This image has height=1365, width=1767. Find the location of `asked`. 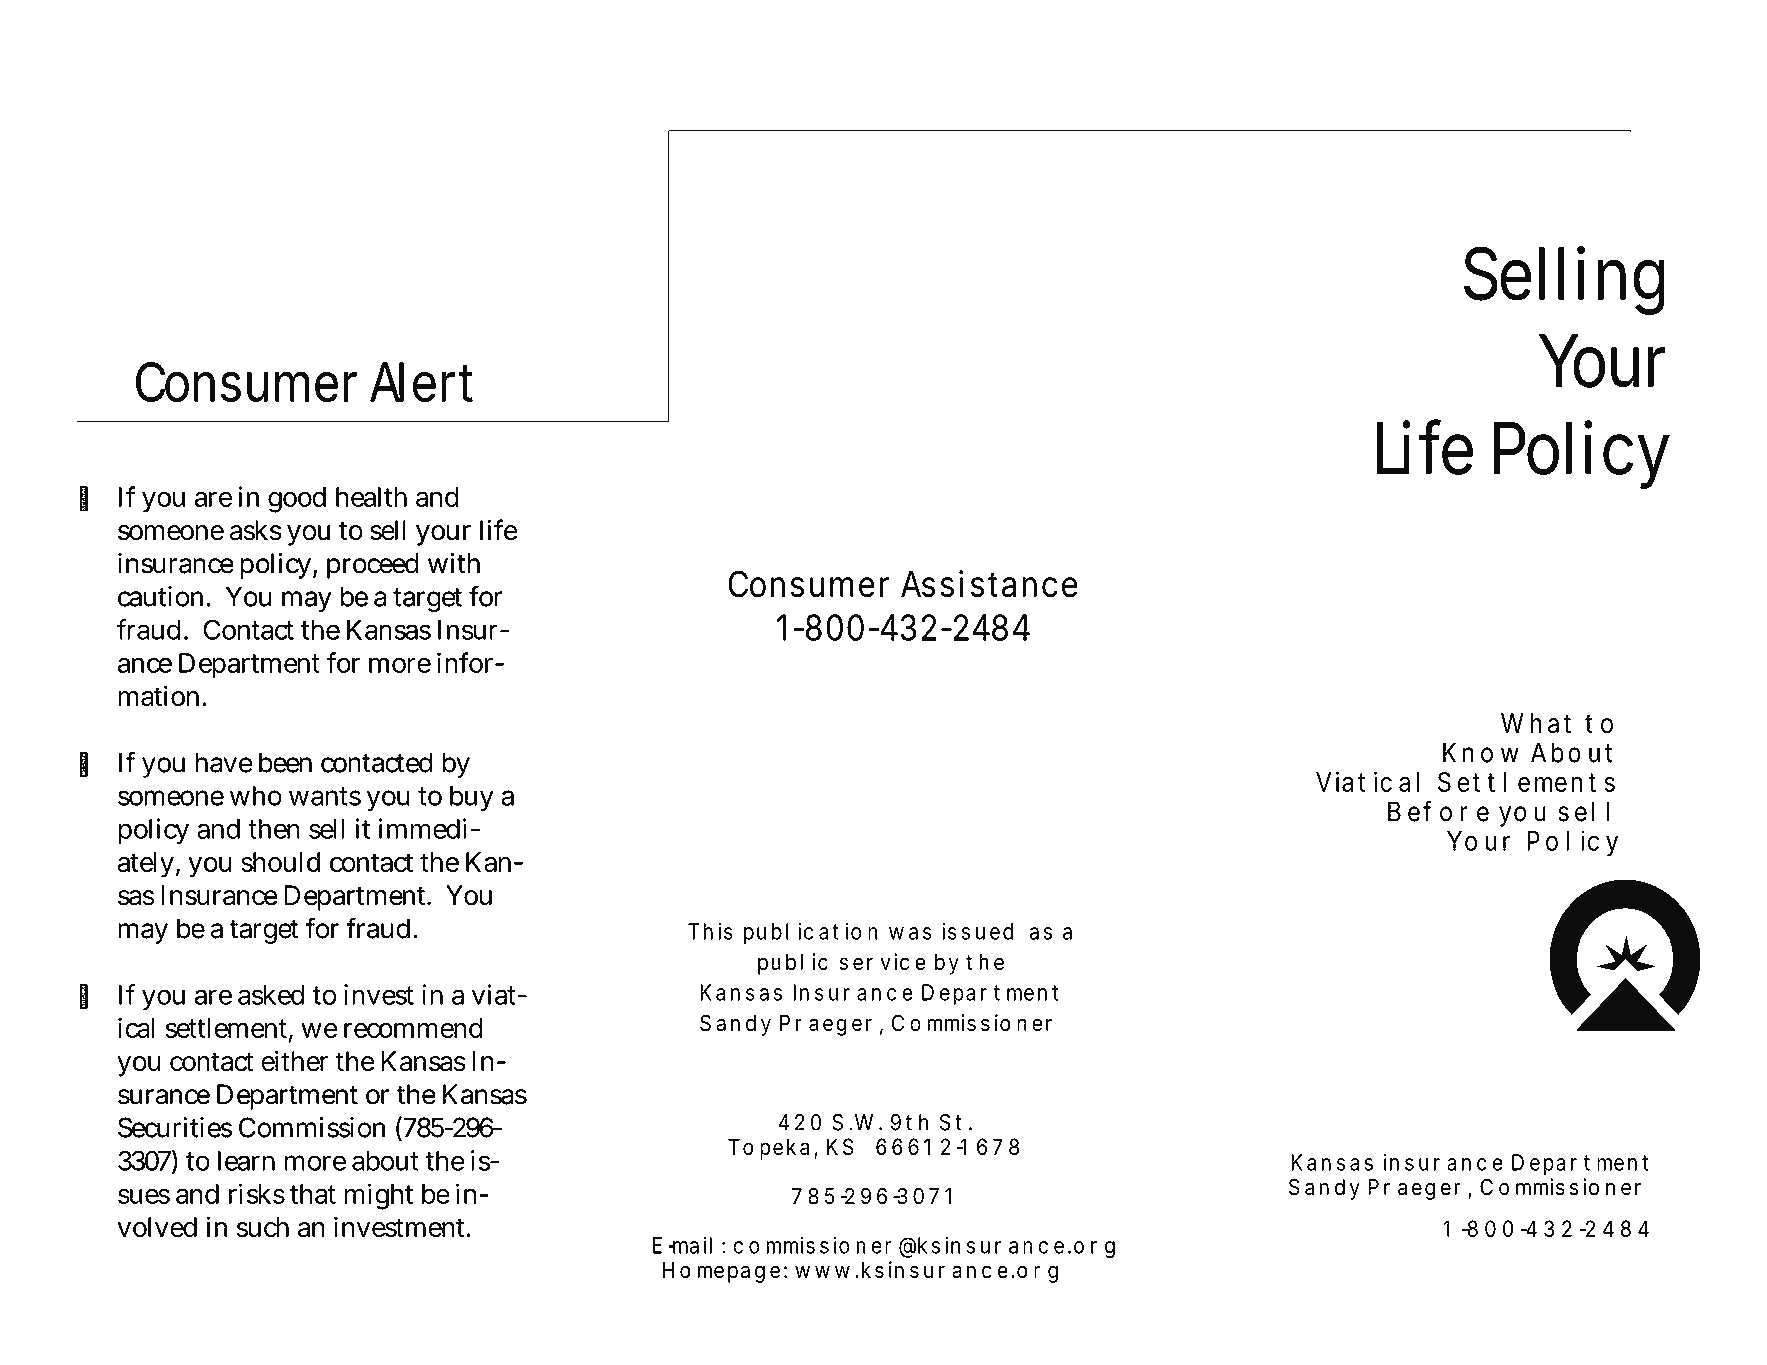

asked is located at coordinates (271, 995).
